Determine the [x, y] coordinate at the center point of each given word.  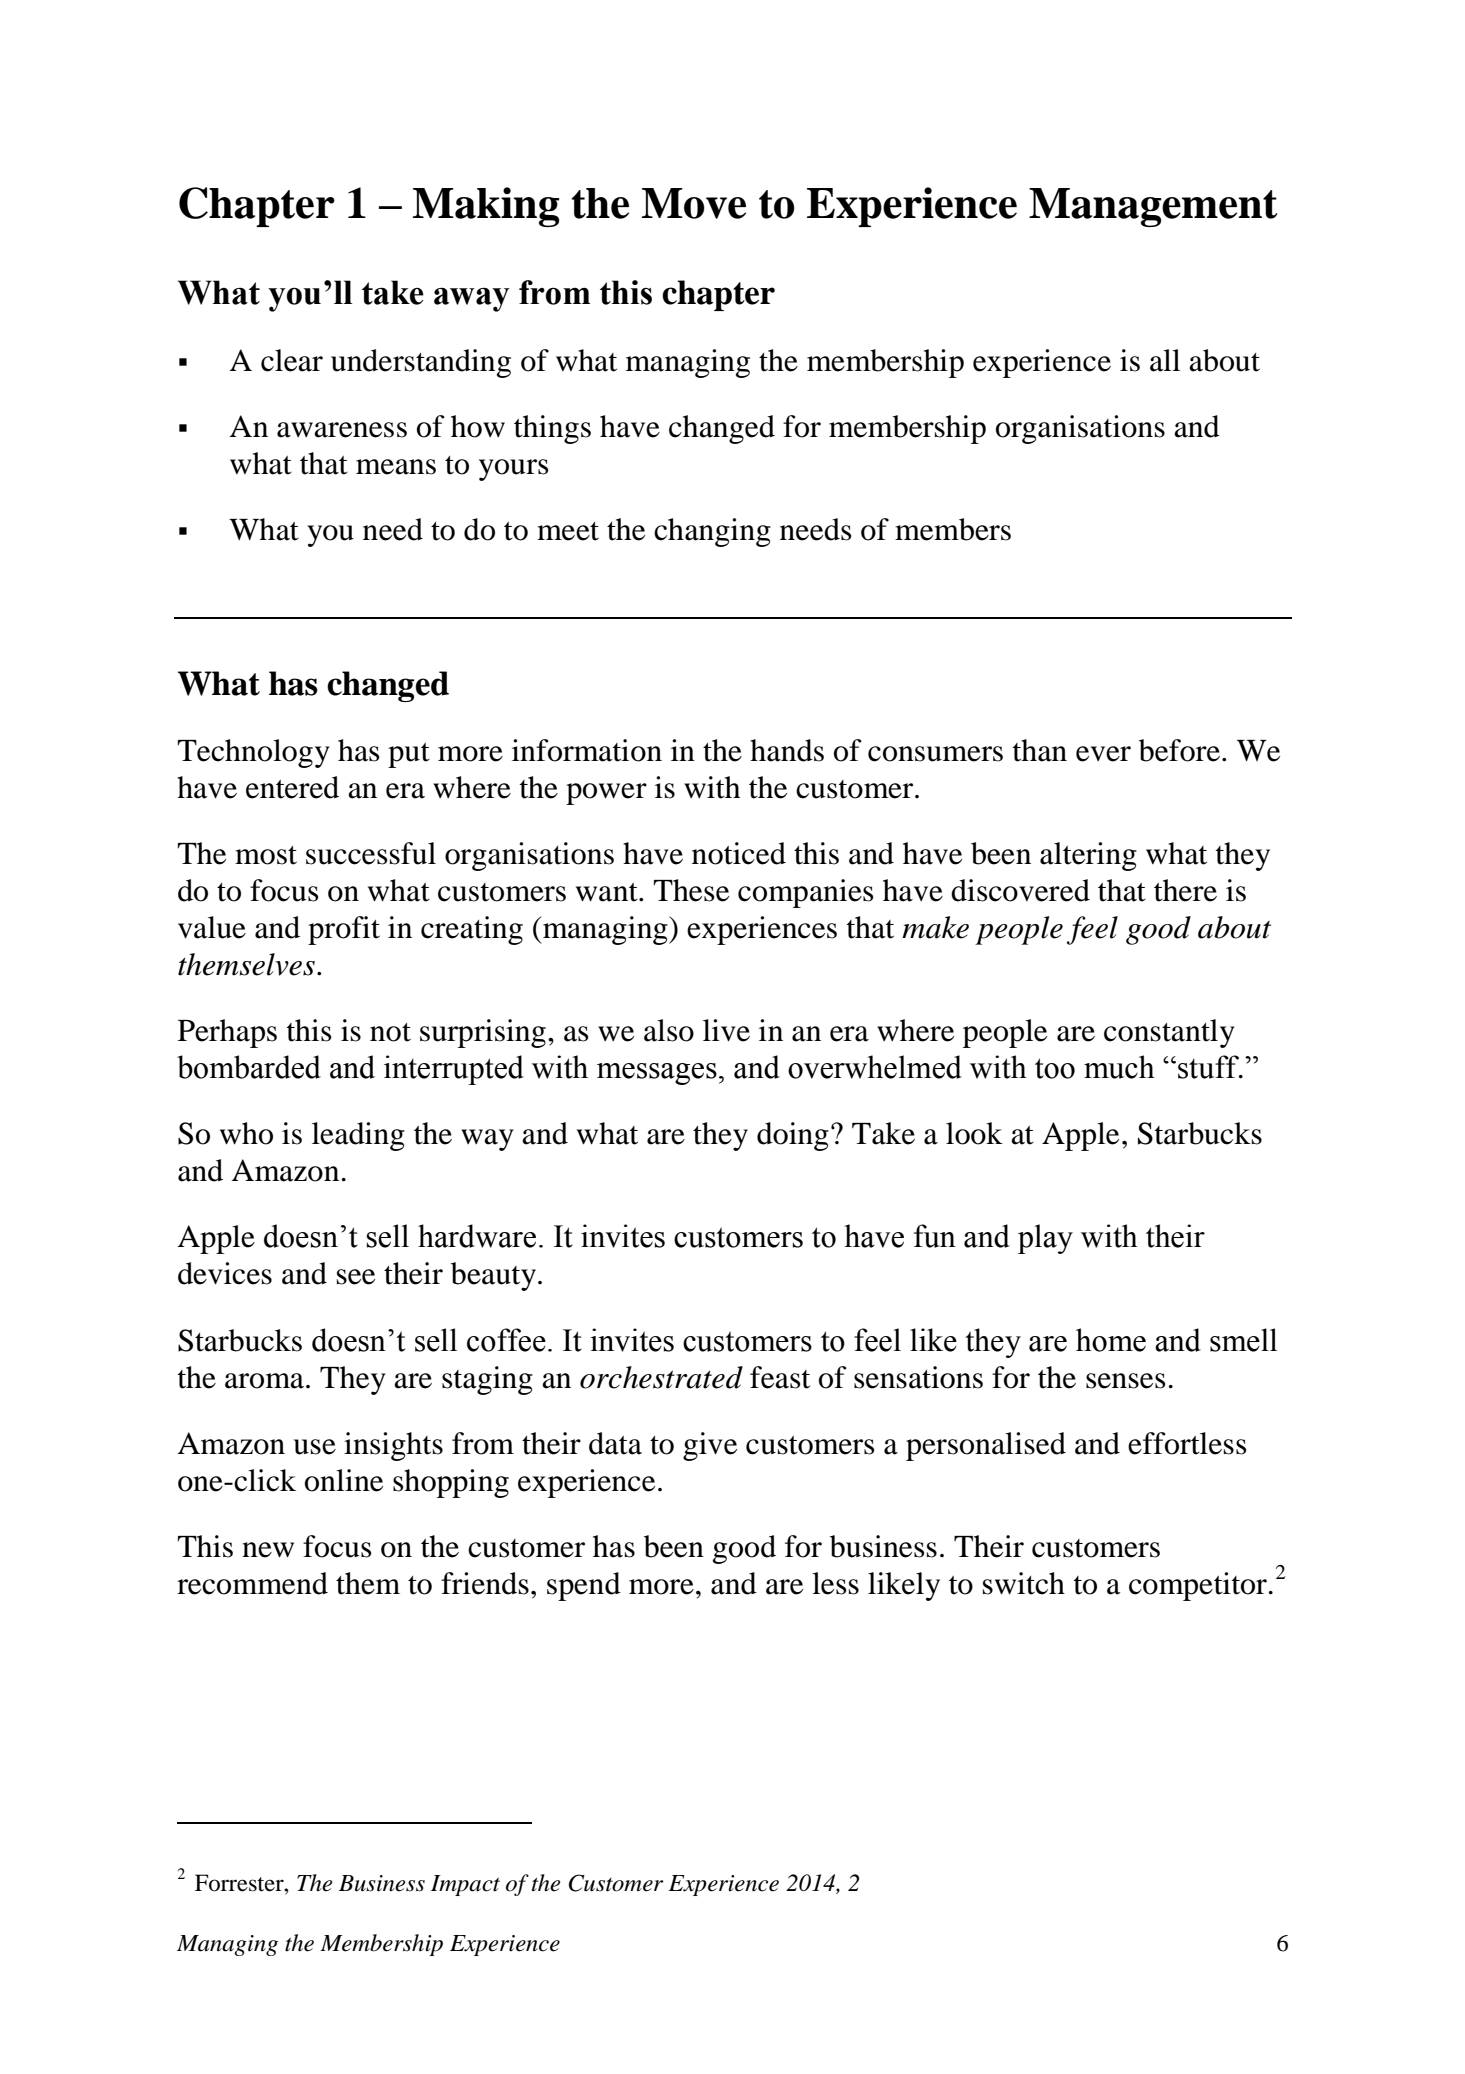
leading [358, 1136]
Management [1153, 207]
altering [1088, 856]
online [344, 1480]
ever [1103, 754]
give [710, 1446]
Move [694, 203]
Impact [465, 1885]
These [691, 890]
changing [712, 532]
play [1045, 1239]
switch [1024, 1583]
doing [793, 1136]
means [396, 467]
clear [292, 360]
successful [371, 853]
